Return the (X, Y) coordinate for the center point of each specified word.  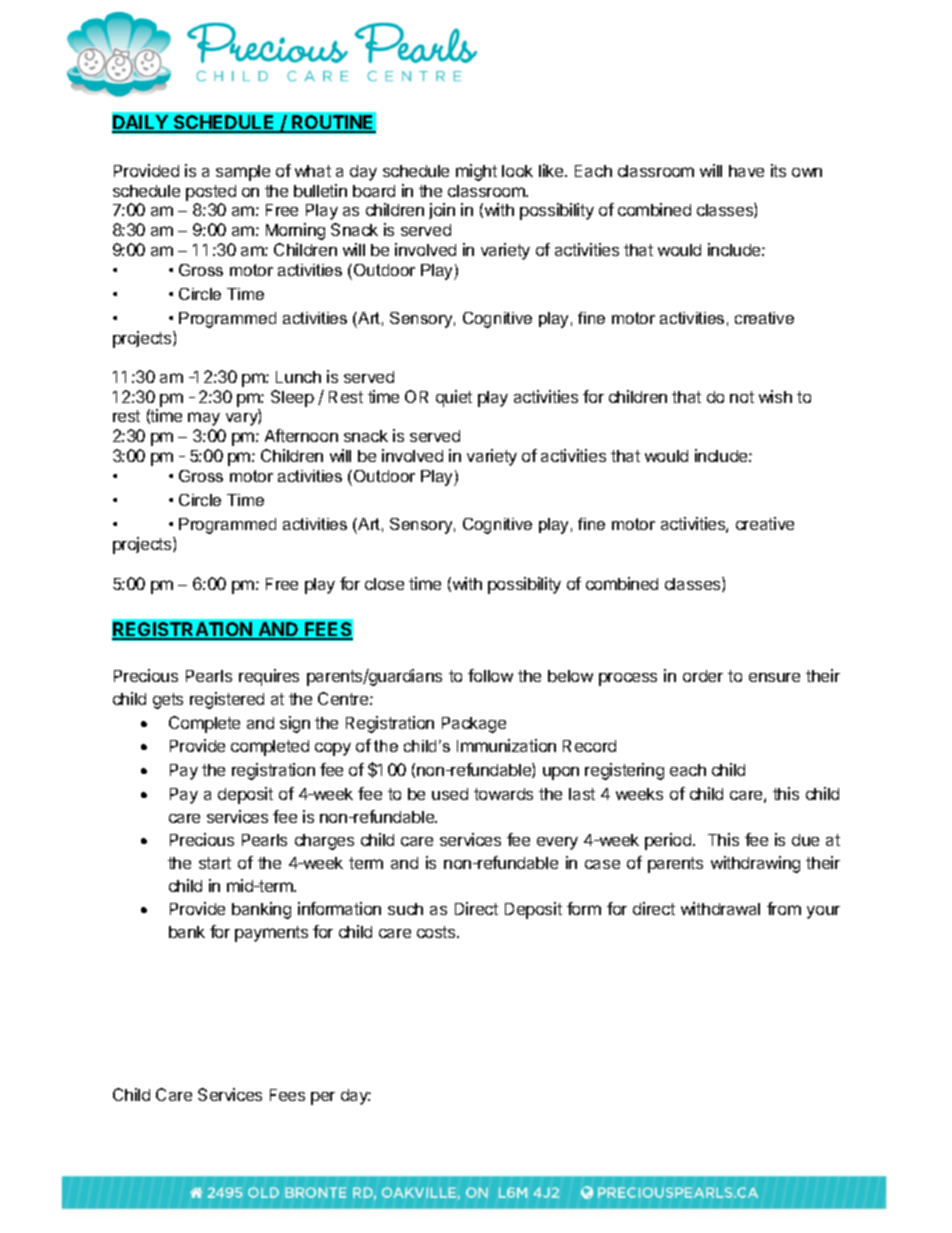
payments (271, 934)
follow (490, 675)
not (742, 397)
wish (775, 396)
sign (295, 724)
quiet (454, 398)
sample (243, 173)
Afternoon (301, 435)
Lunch (298, 377)
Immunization (506, 745)
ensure (774, 677)
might (476, 172)
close (384, 584)
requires (269, 677)
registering (624, 771)
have (746, 171)
